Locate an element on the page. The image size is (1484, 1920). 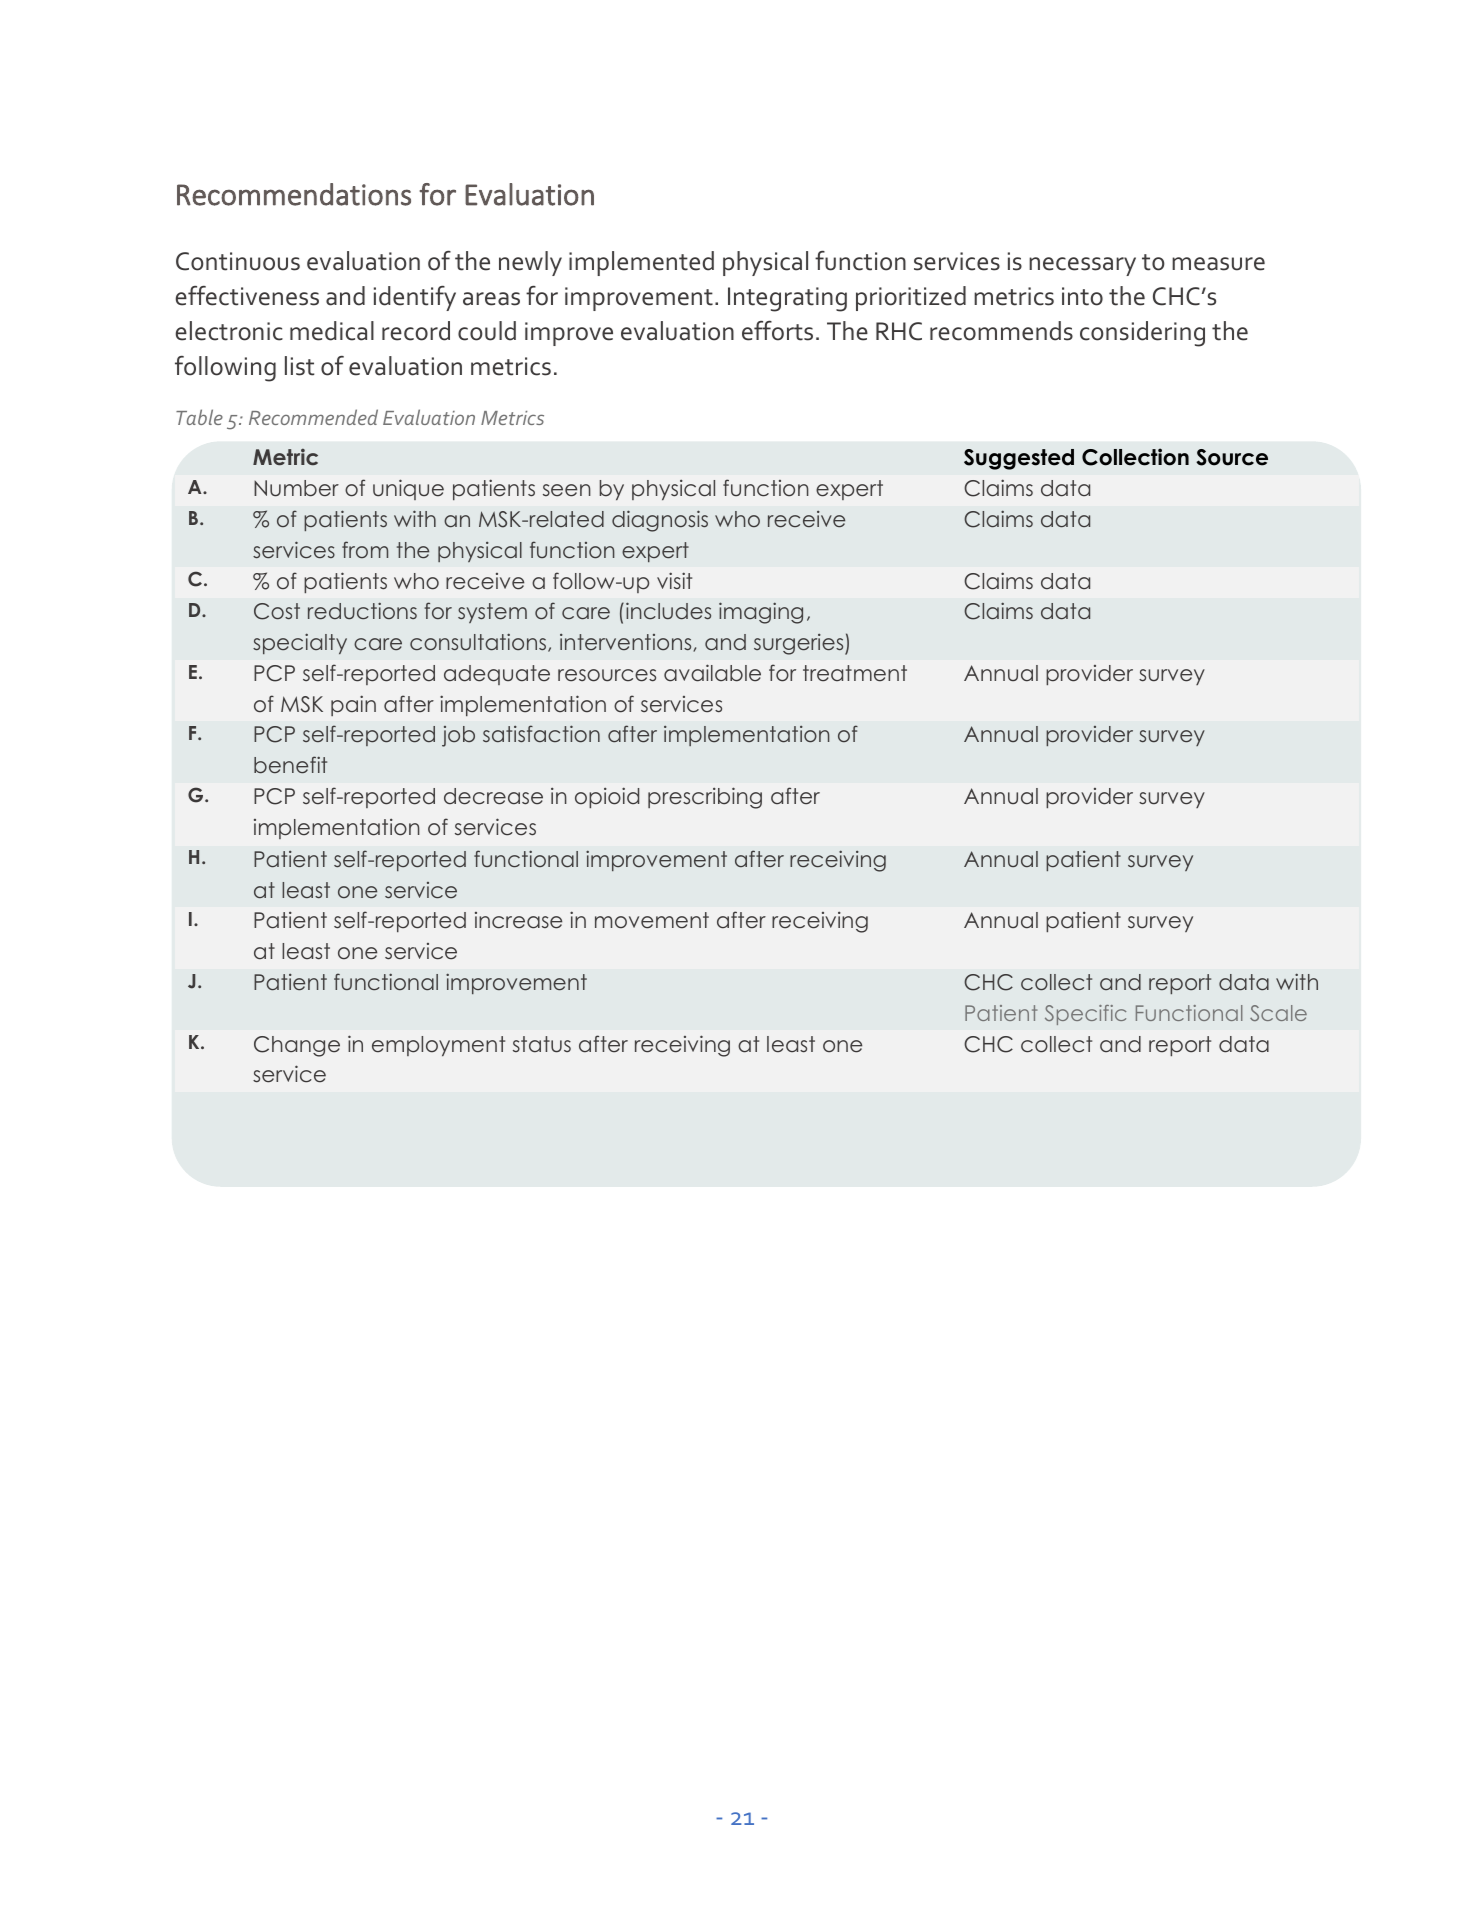
measure is located at coordinates (1218, 264).
